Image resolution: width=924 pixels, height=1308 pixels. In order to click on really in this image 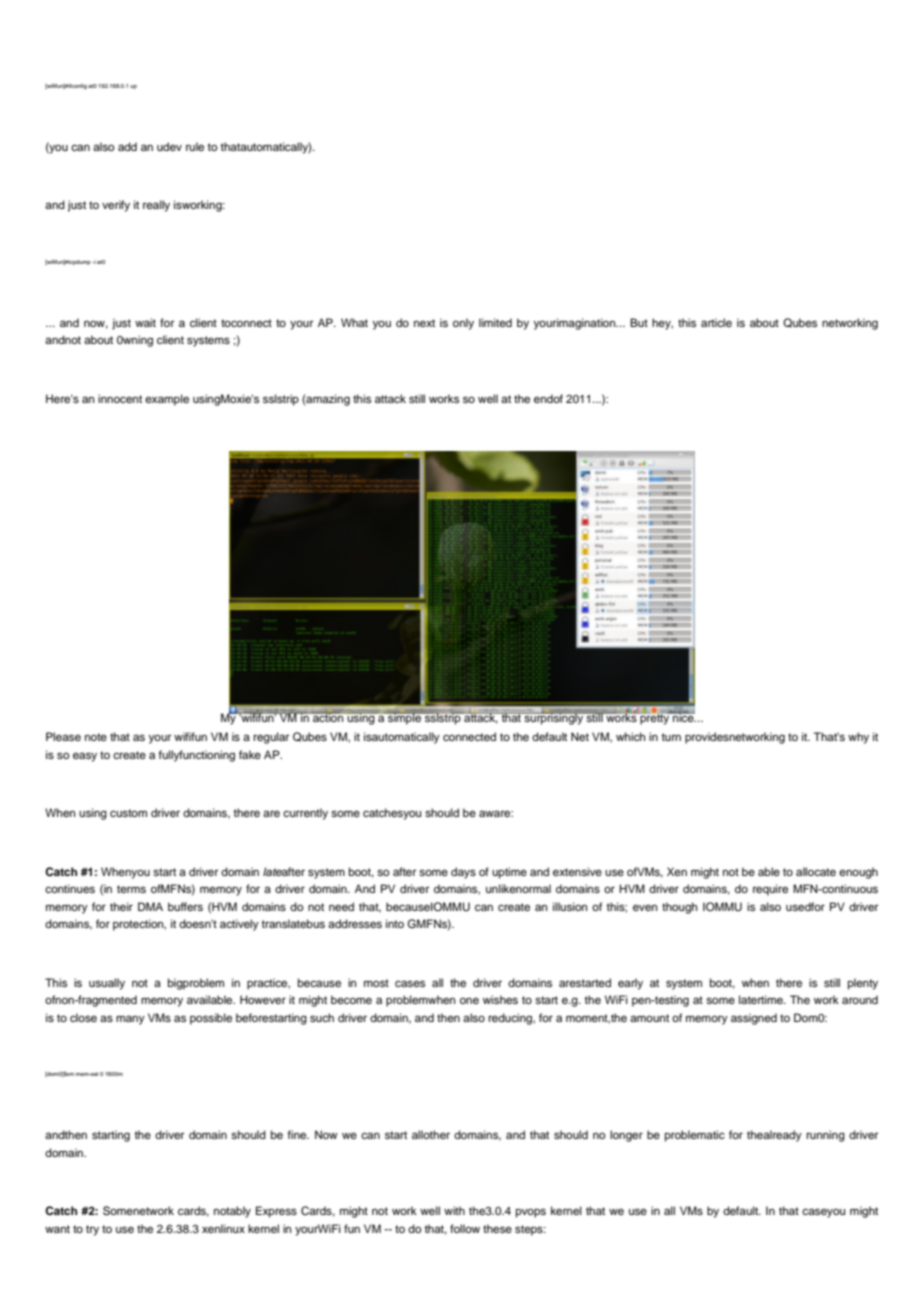, I will do `click(156, 206)`.
